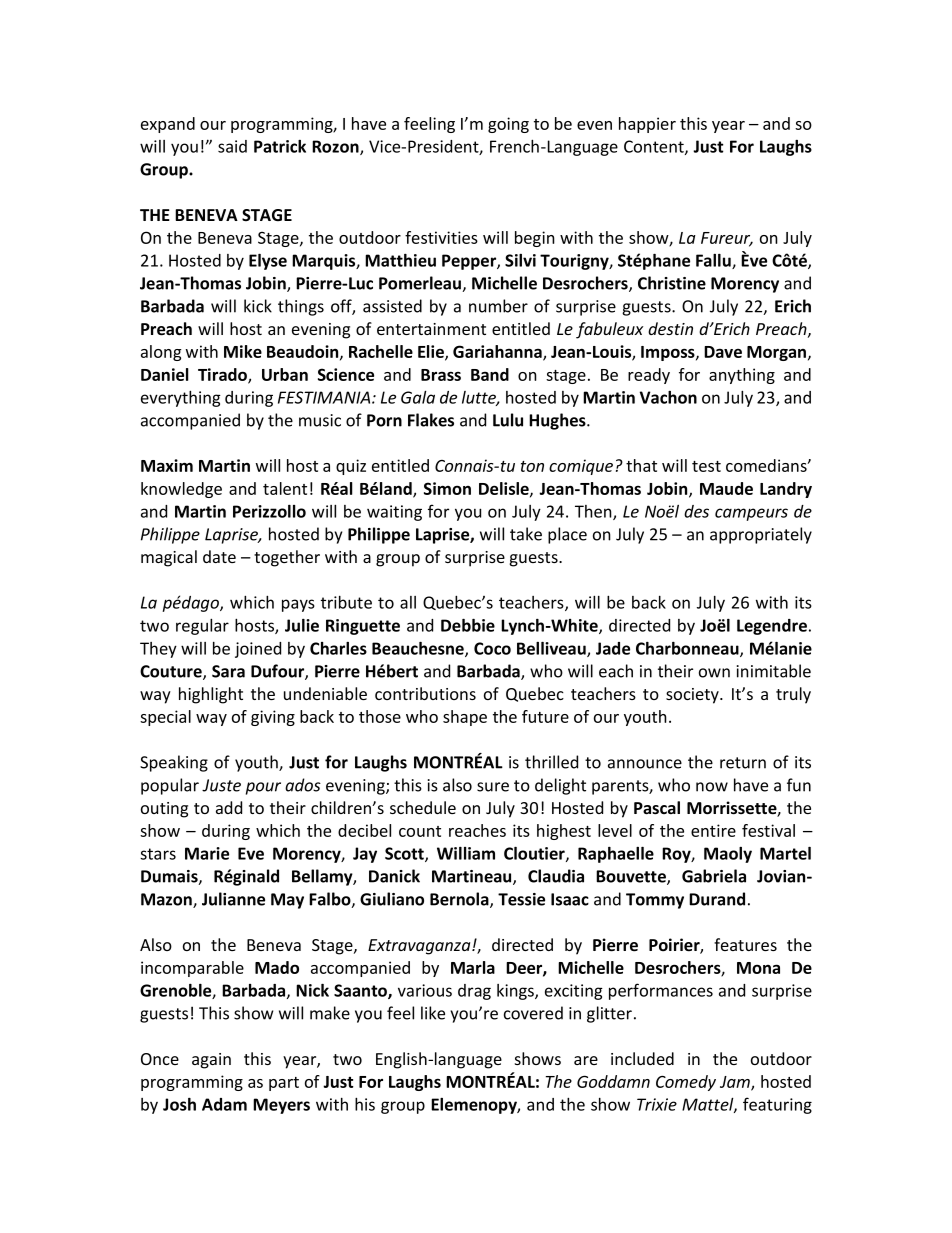 This screenshot has width=952, height=1233. I want to click on said, so click(232, 146).
